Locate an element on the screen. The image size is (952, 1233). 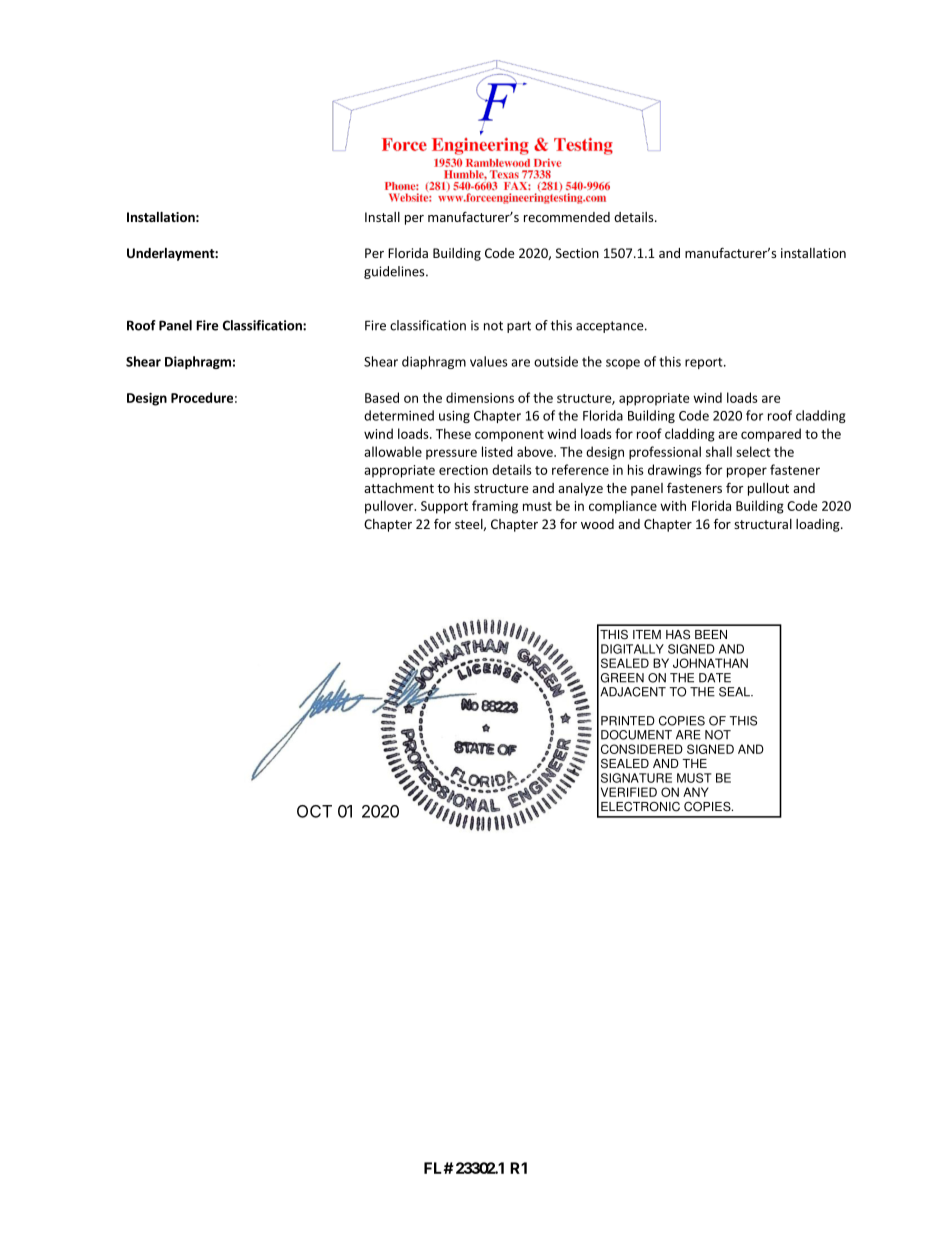
values is located at coordinates (489, 361).
